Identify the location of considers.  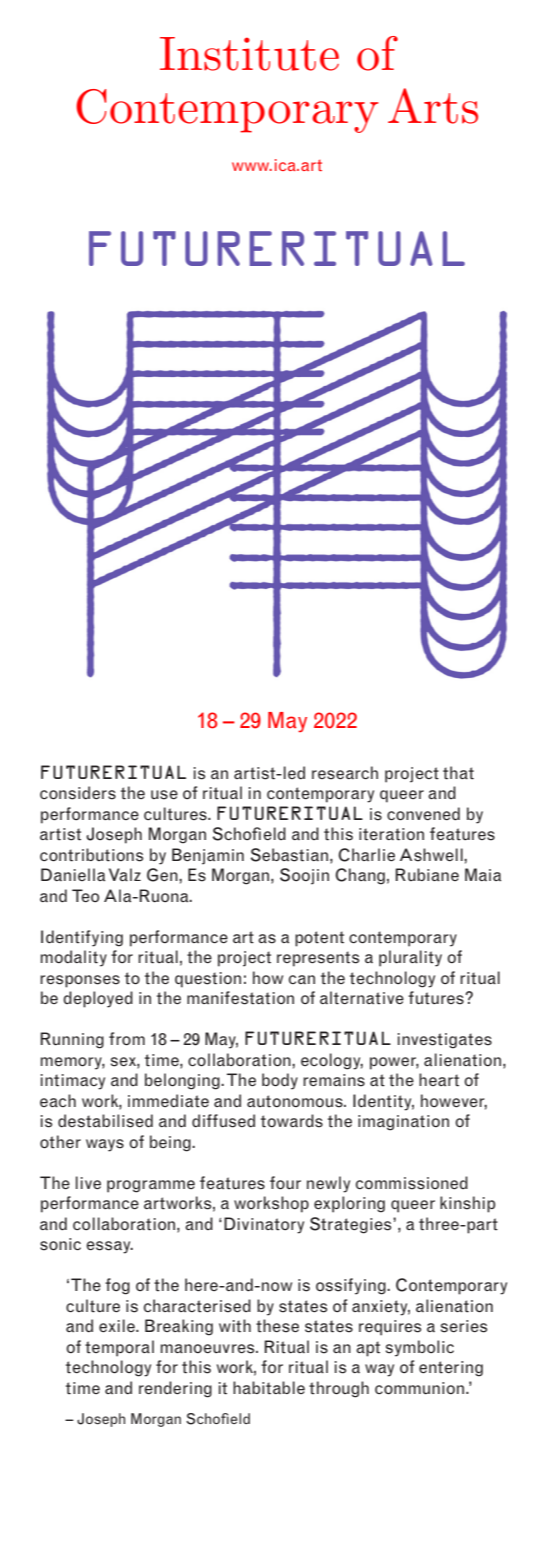
(78, 793).
